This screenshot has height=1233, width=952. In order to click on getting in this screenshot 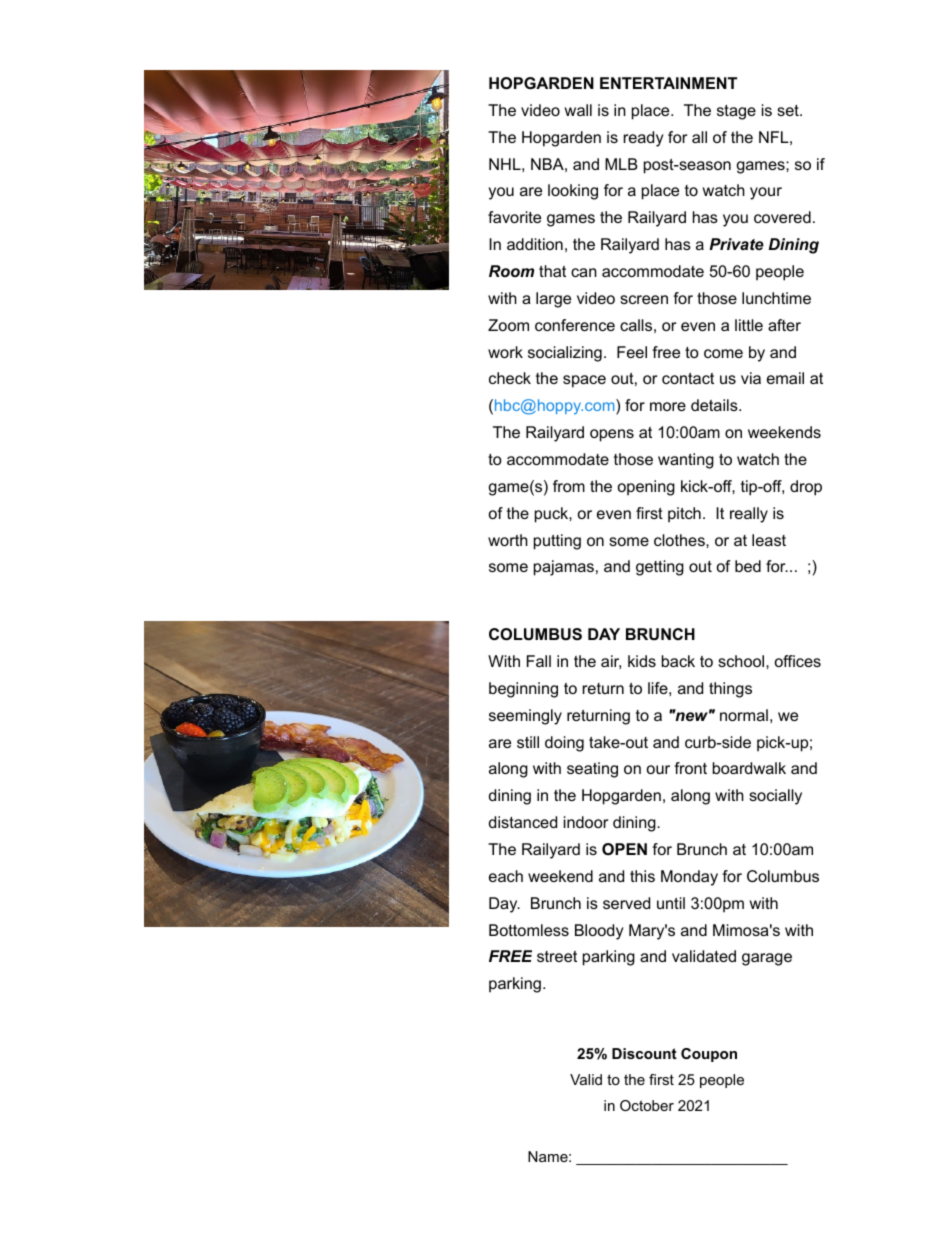, I will do `click(660, 568)`.
